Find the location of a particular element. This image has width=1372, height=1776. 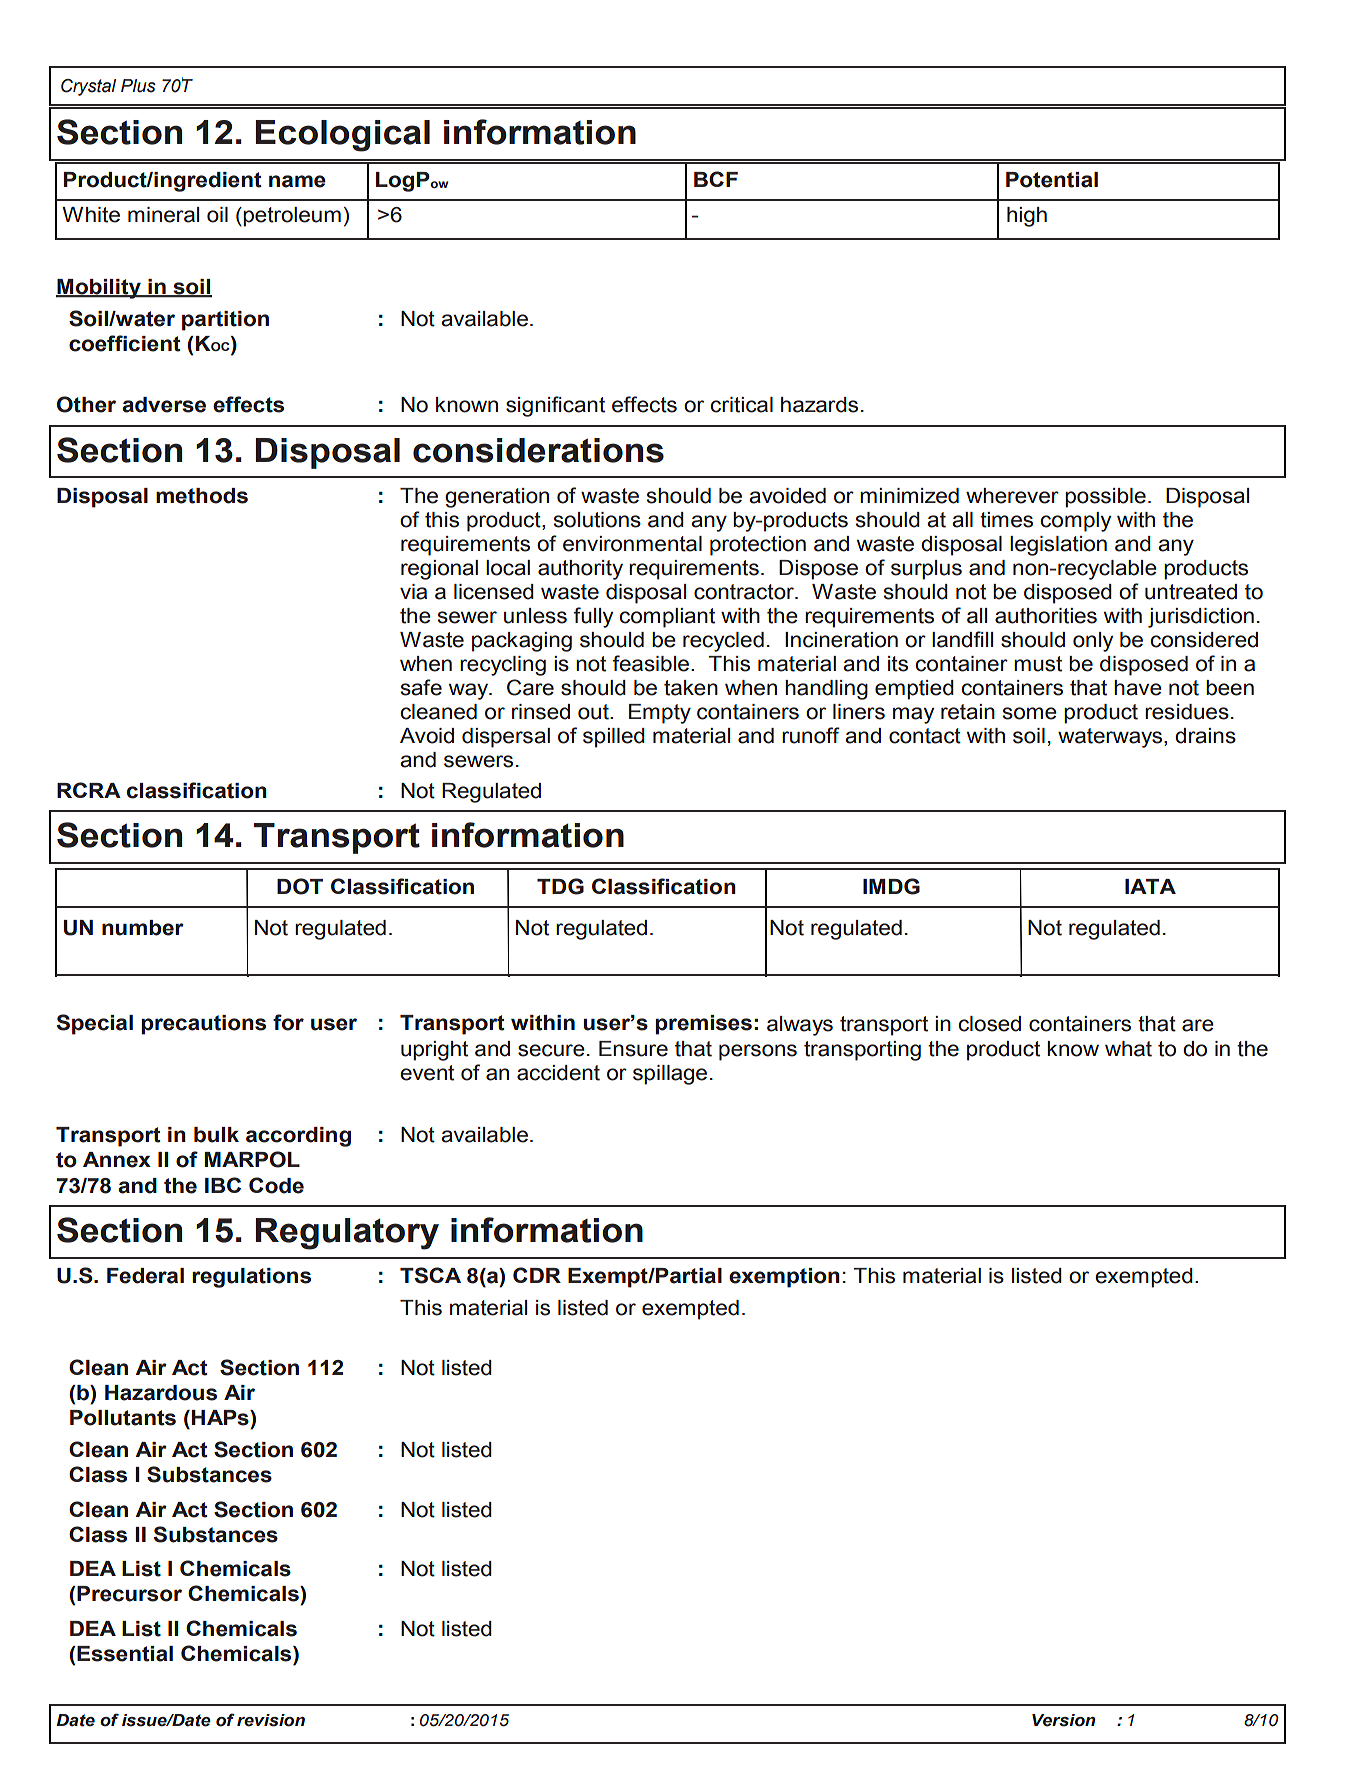

precautions is located at coordinates (203, 1025).
